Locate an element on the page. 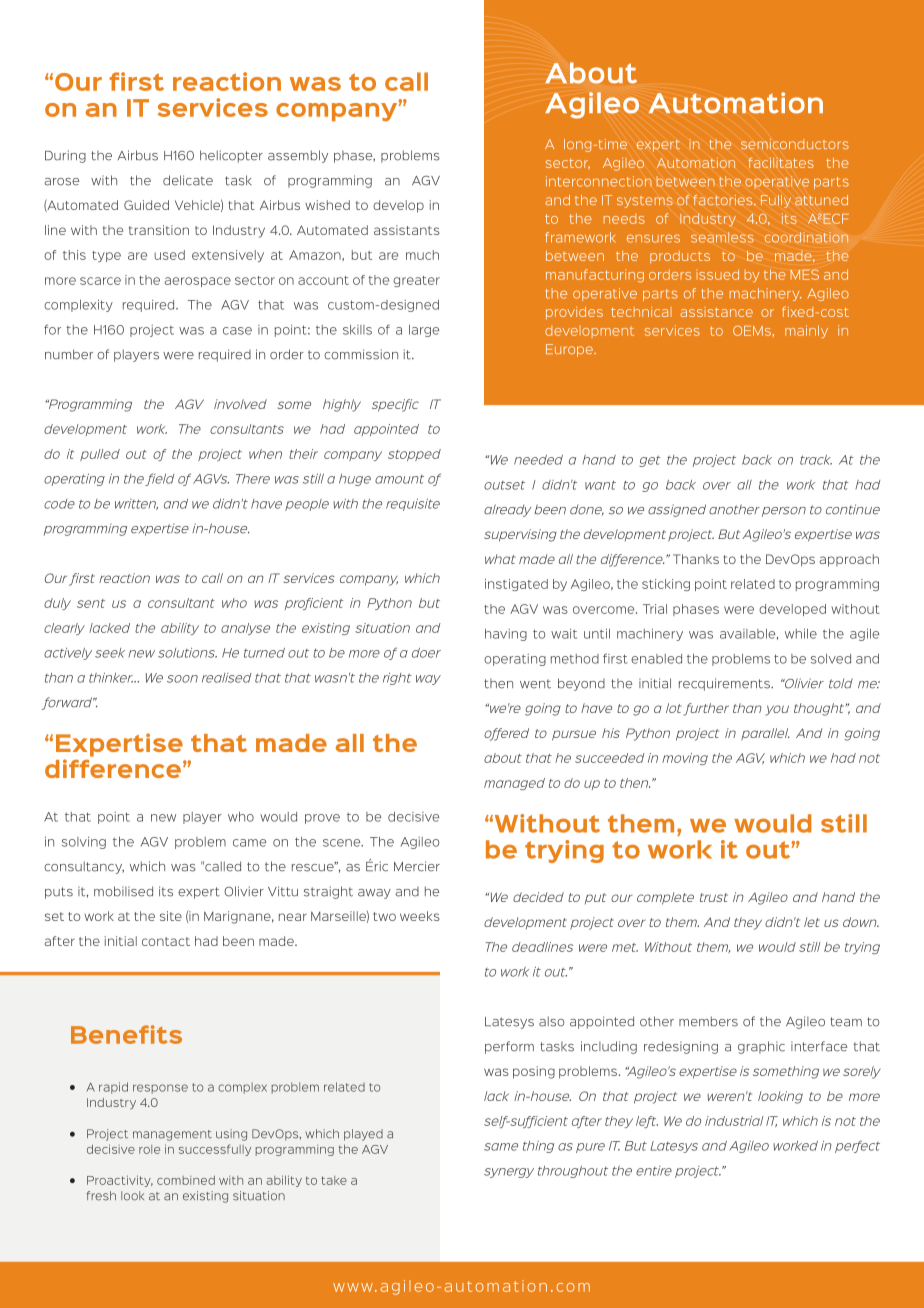  trust is located at coordinates (714, 897).
